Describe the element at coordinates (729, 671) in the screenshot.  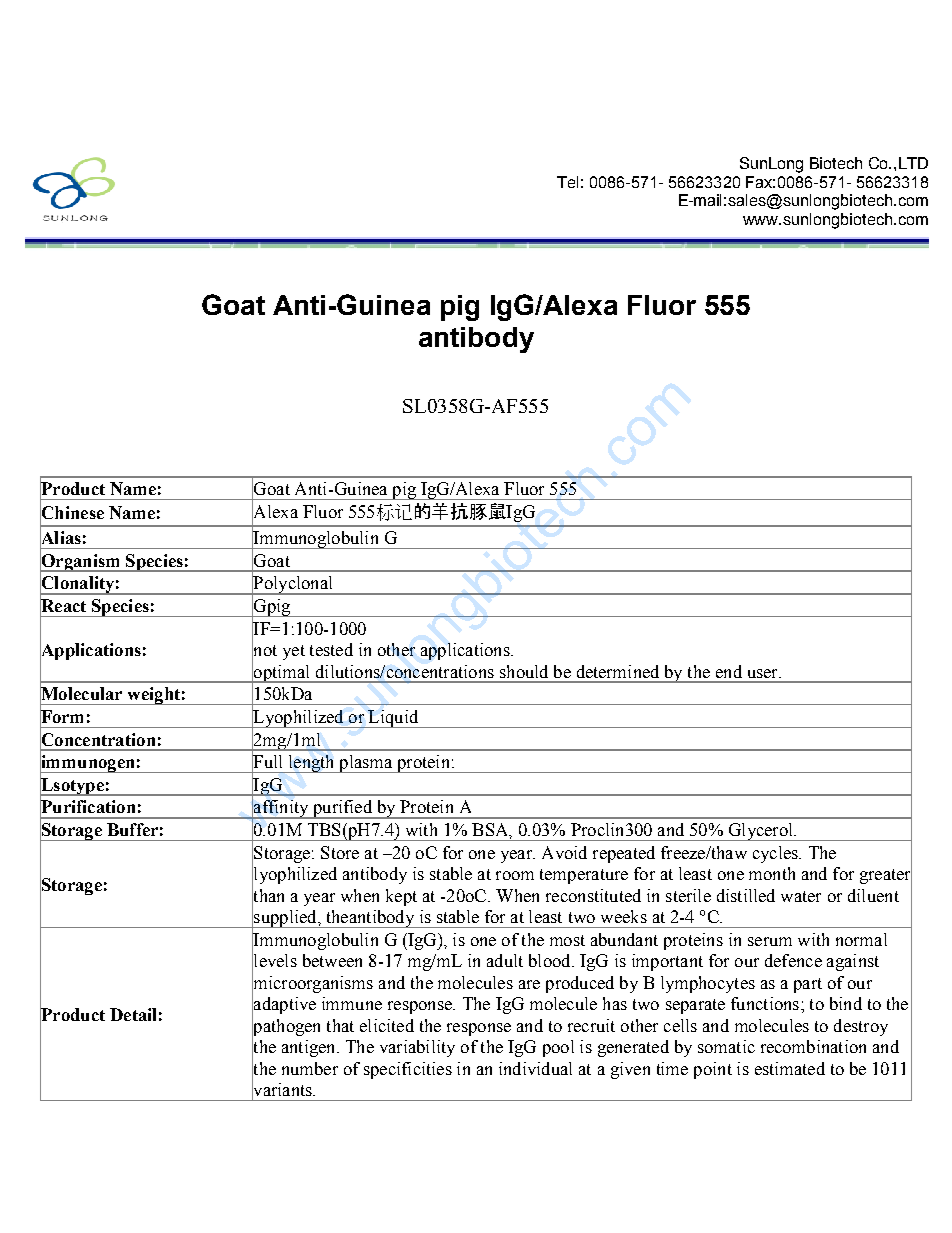
I see `end` at that location.
